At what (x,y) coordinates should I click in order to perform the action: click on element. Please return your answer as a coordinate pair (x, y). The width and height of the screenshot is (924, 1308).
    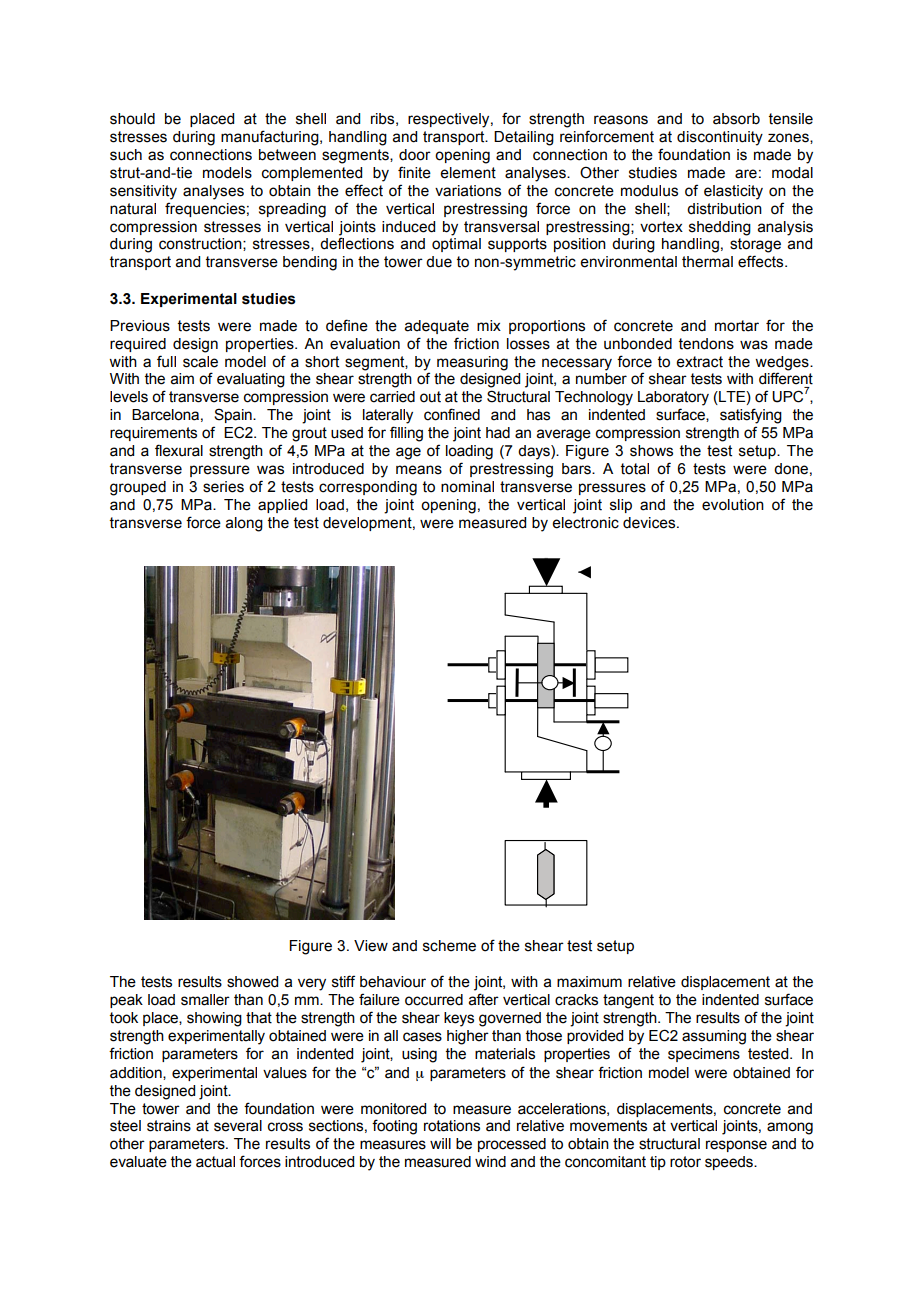
    Looking at the image, I should click on (468, 173).
